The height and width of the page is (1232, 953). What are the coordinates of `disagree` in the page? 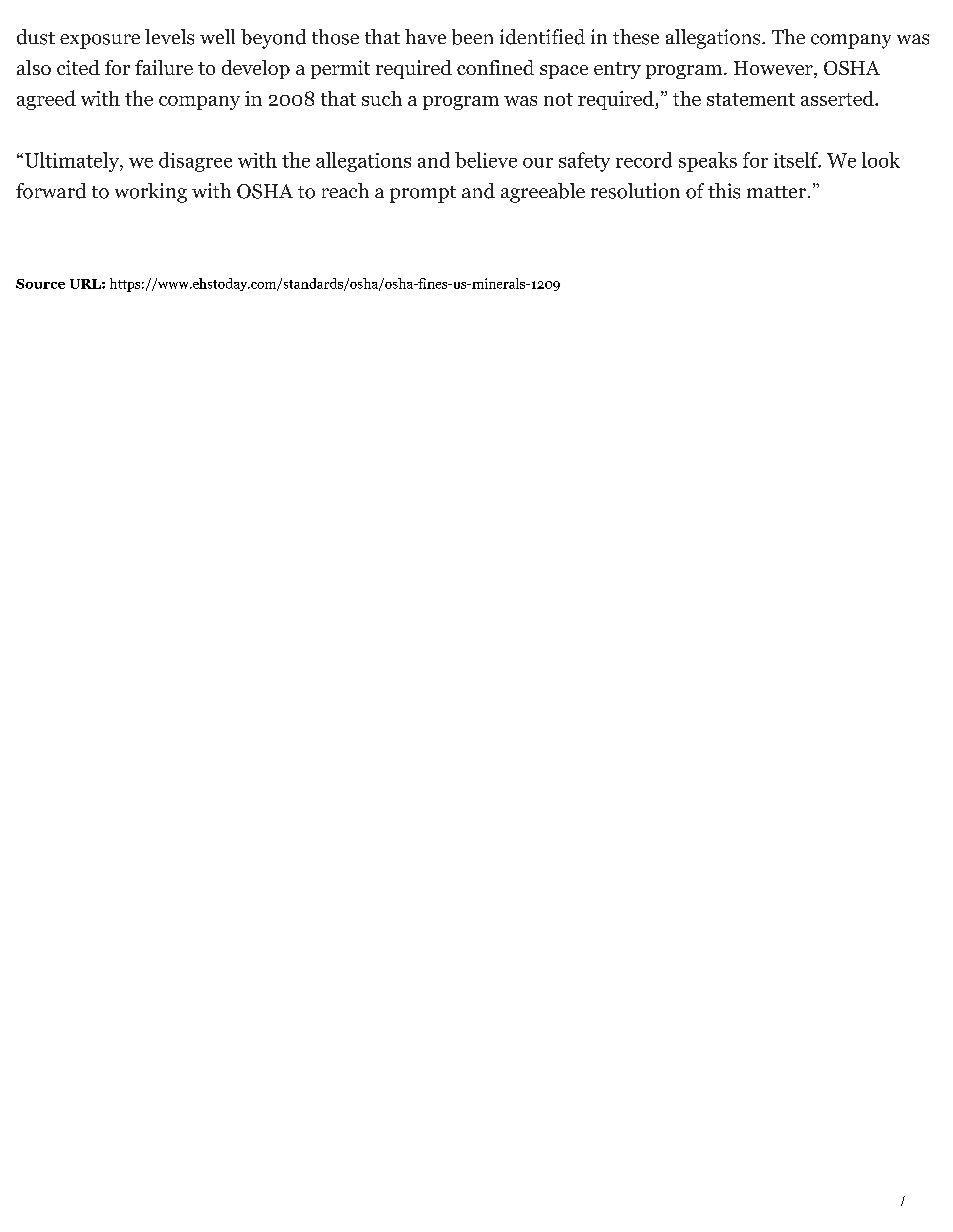 It's located at (195, 162).
